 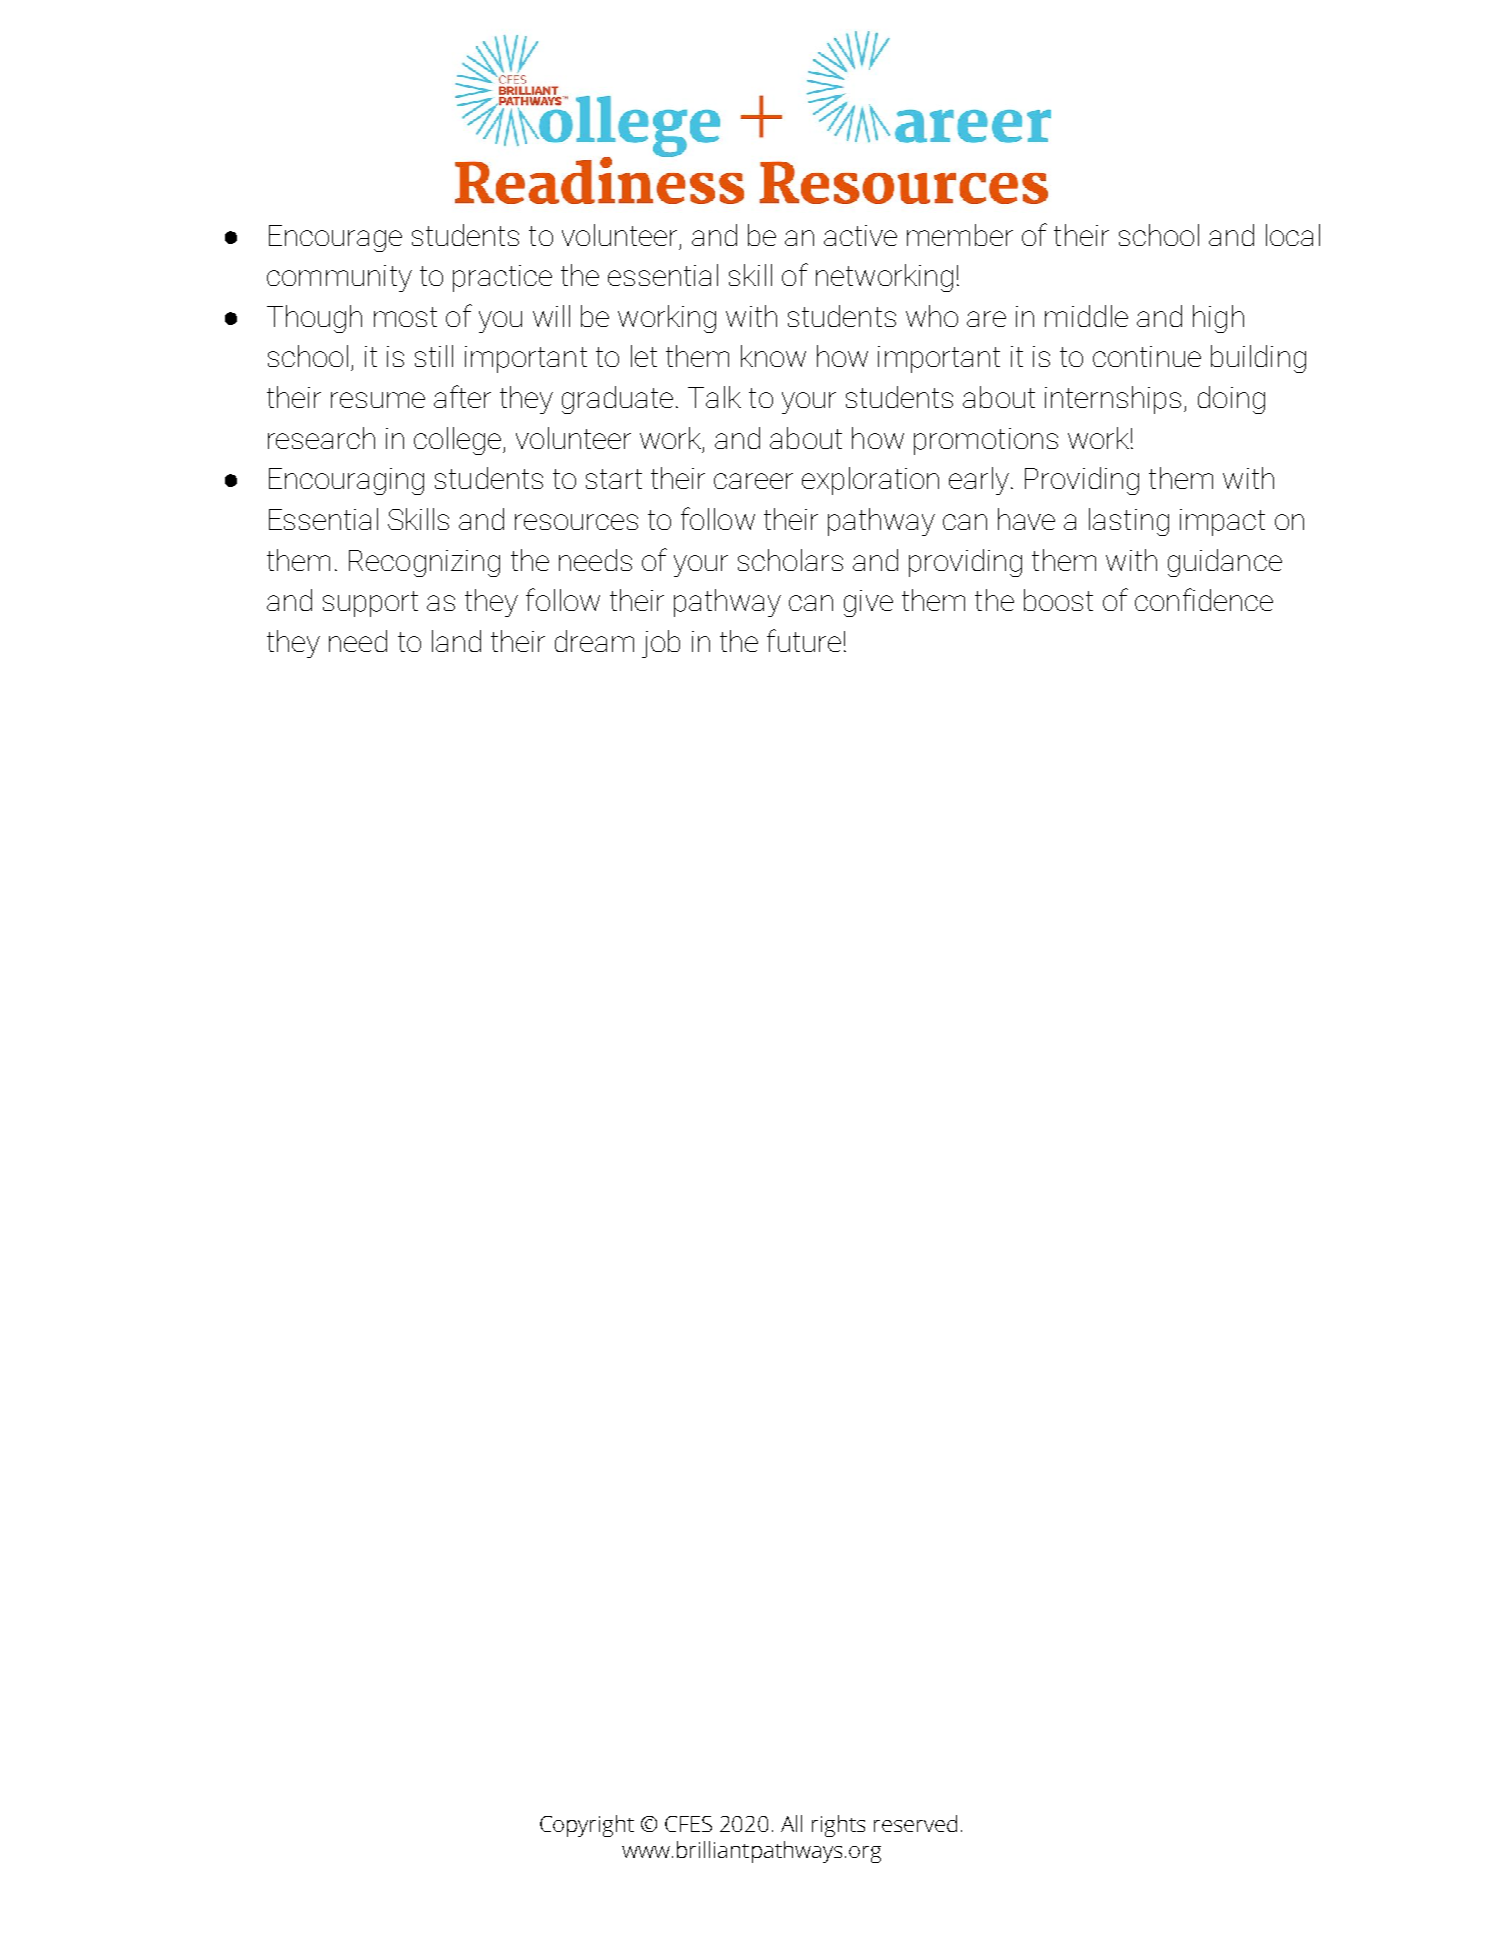 What do you see at coordinates (405, 317) in the document?
I see `most` at bounding box center [405, 317].
